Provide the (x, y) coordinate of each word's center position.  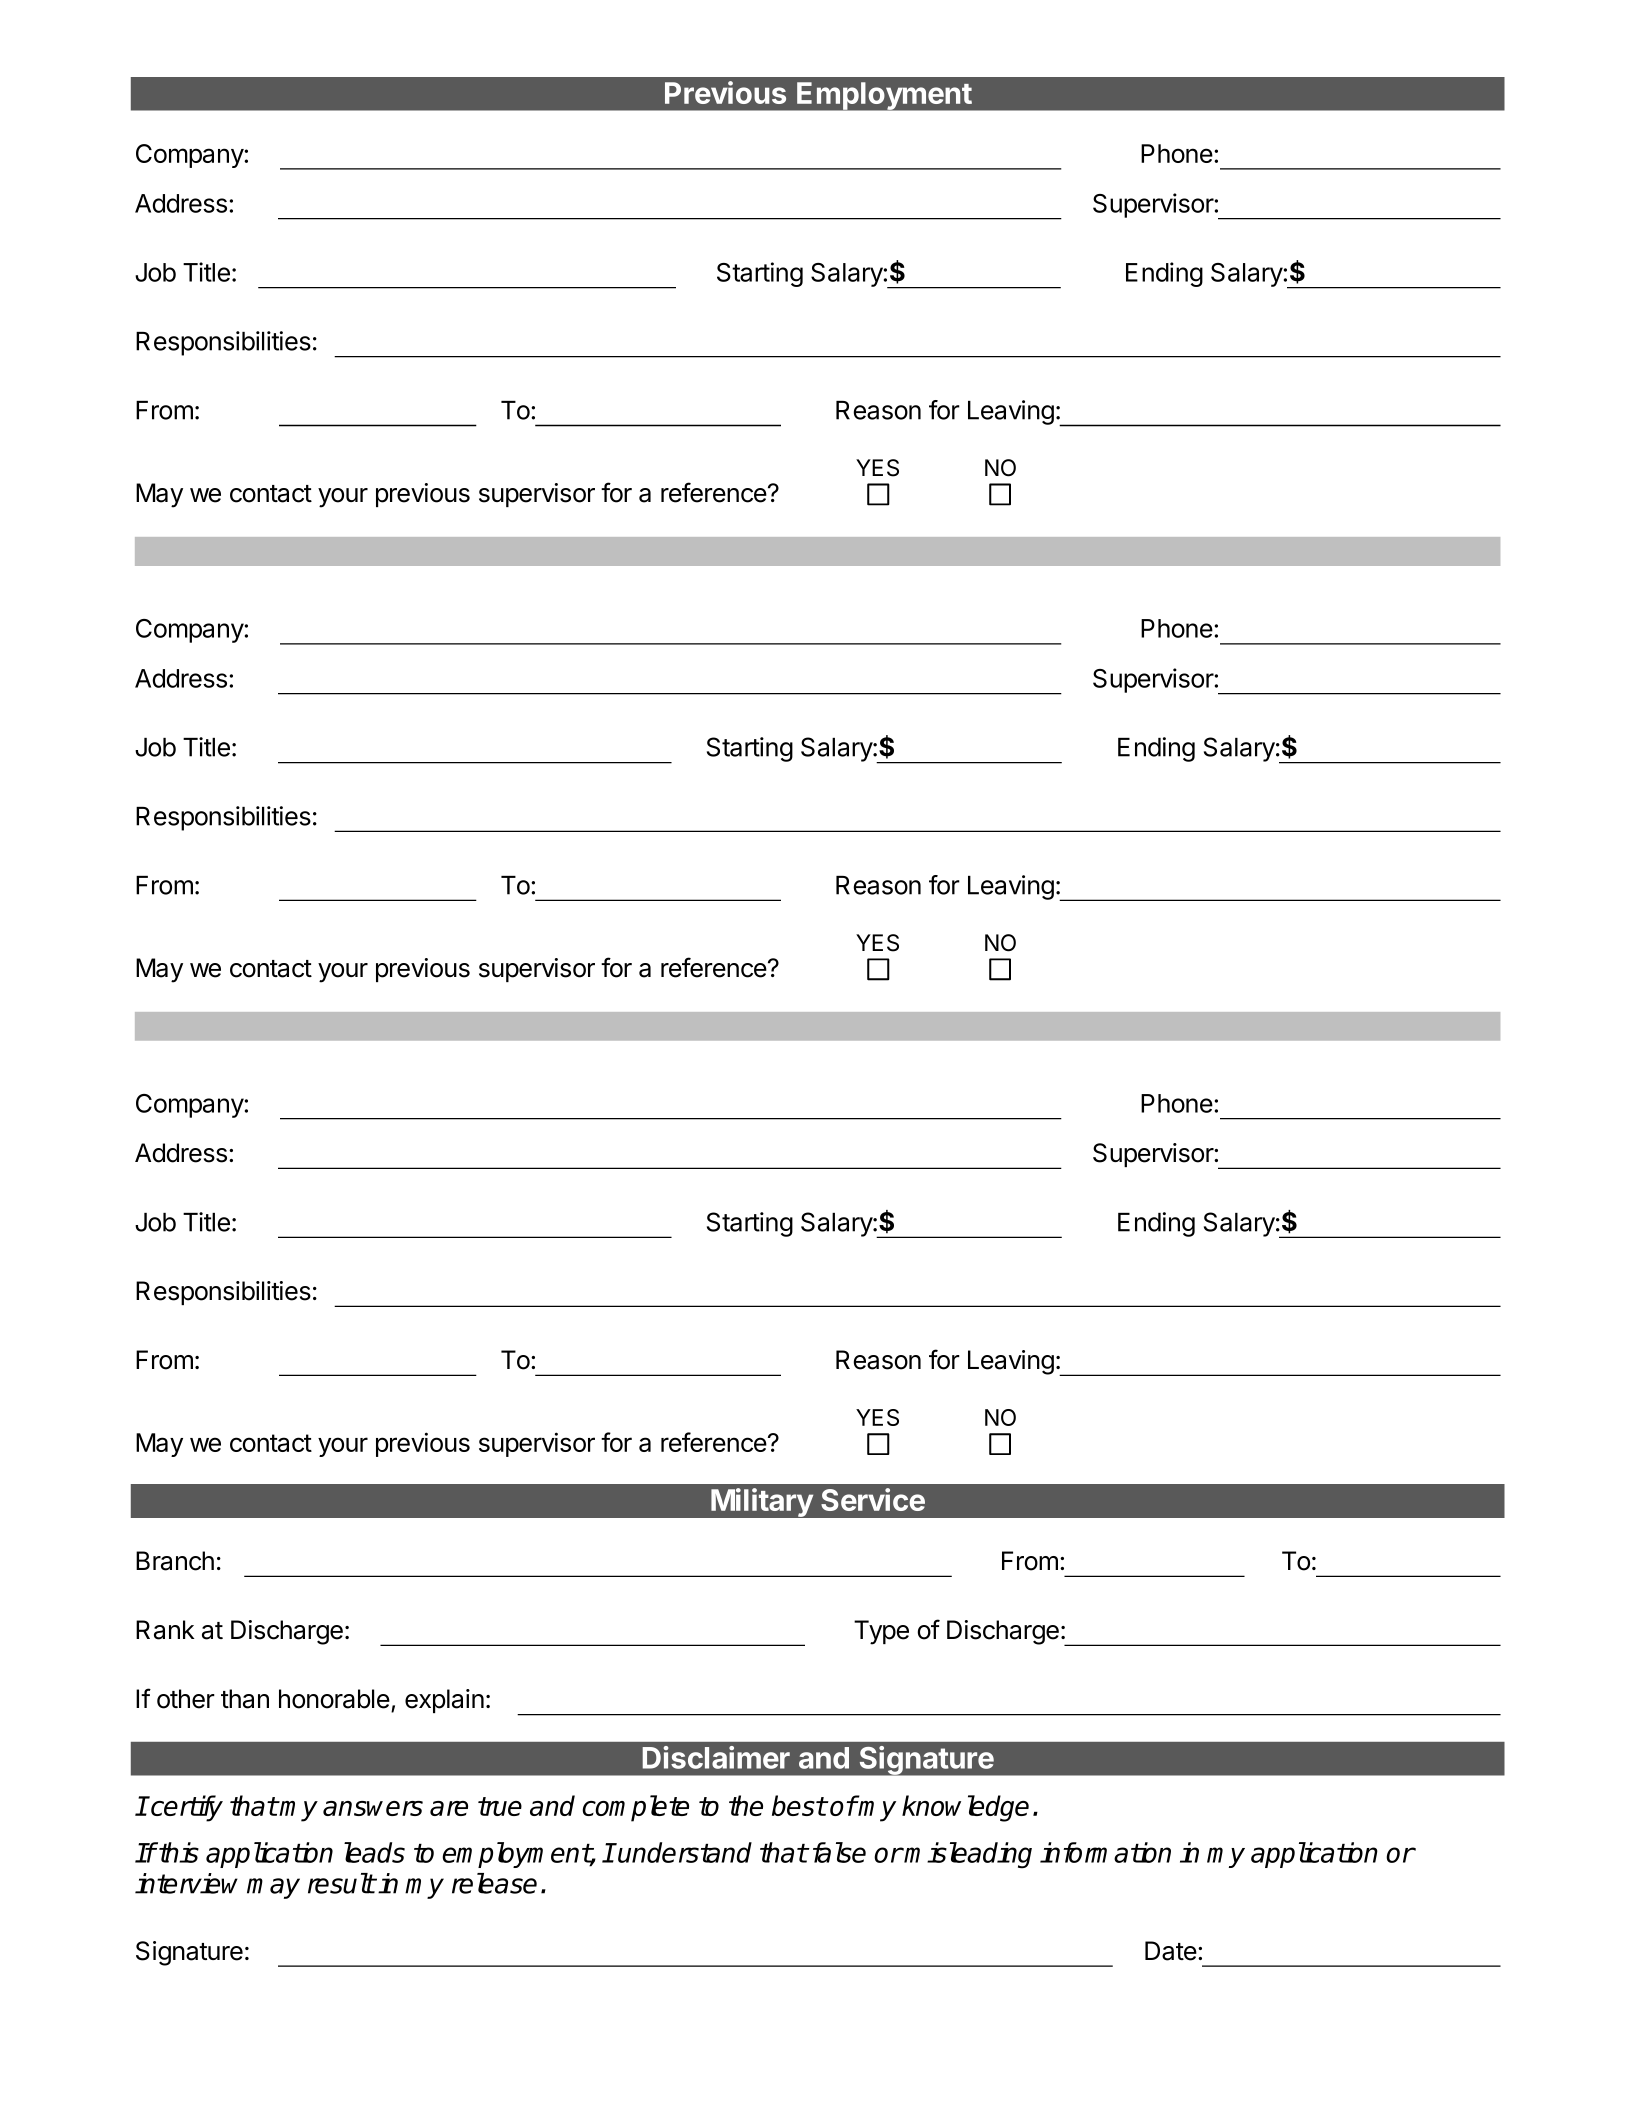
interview (186, 1883)
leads (374, 1852)
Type (881, 1632)
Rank (165, 1630)
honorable (334, 1699)
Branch (175, 1561)
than (245, 1699)
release (494, 1883)
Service (873, 1499)
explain (444, 1701)
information (1105, 1852)
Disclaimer (716, 1757)
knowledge (965, 1808)
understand (685, 1852)
